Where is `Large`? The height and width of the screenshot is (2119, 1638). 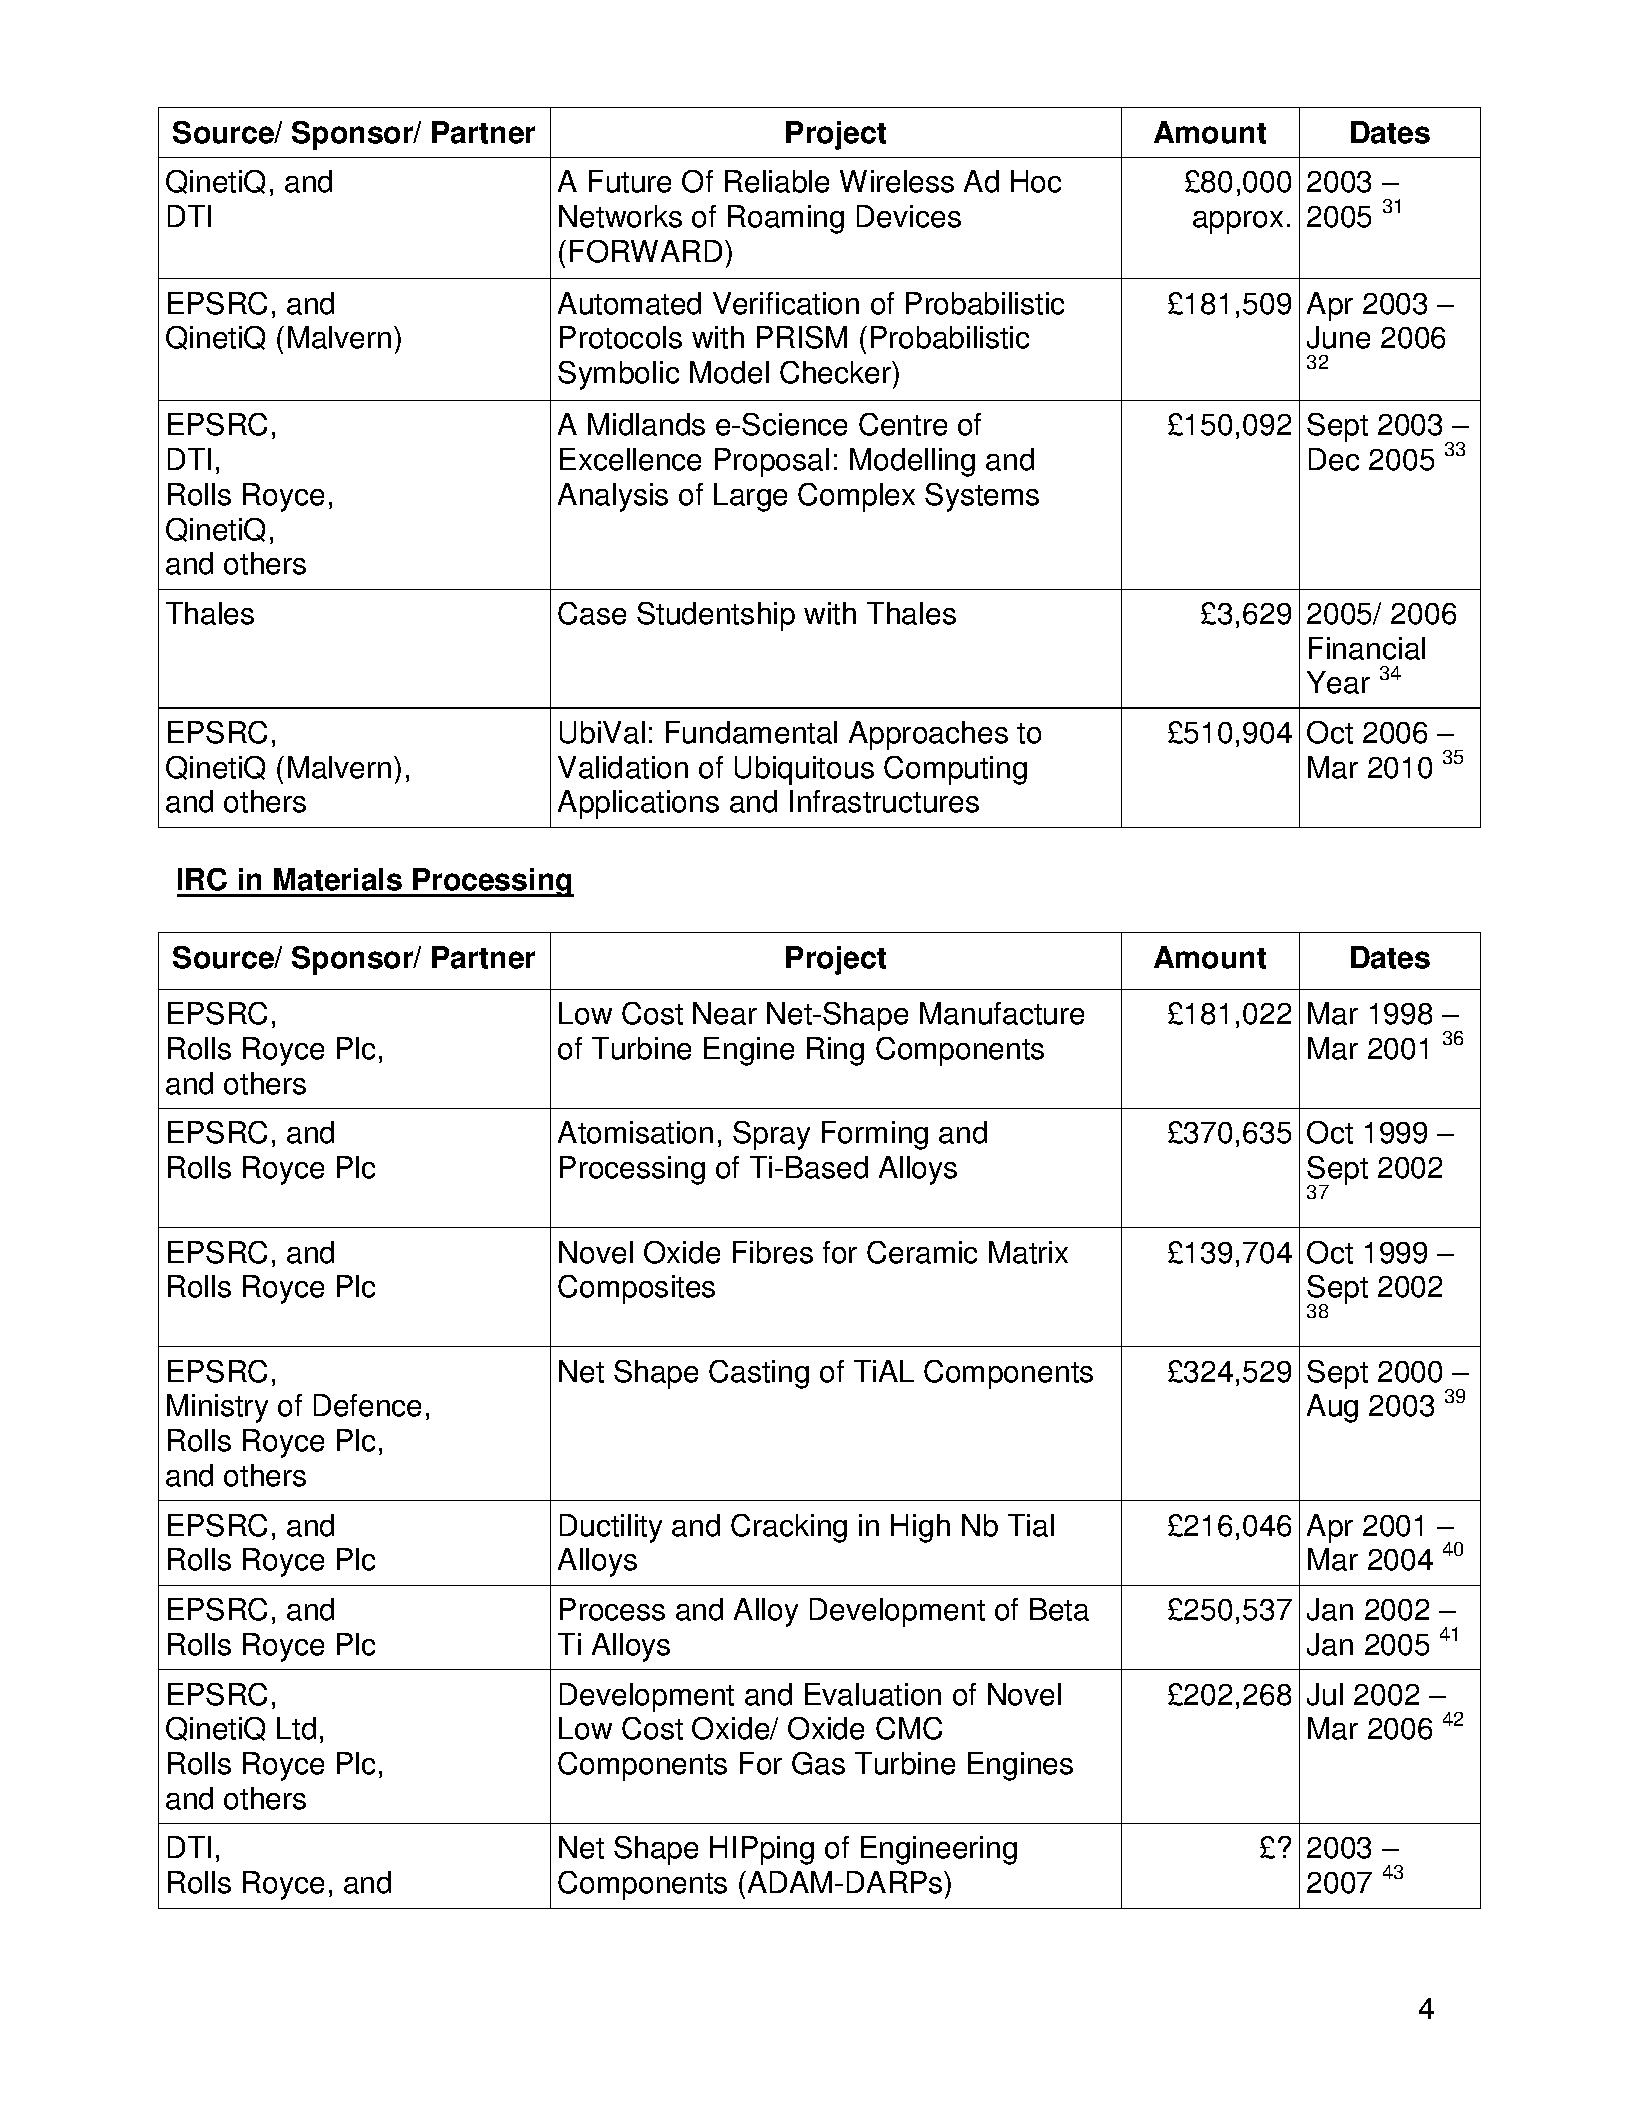
Large is located at coordinates (750, 497).
